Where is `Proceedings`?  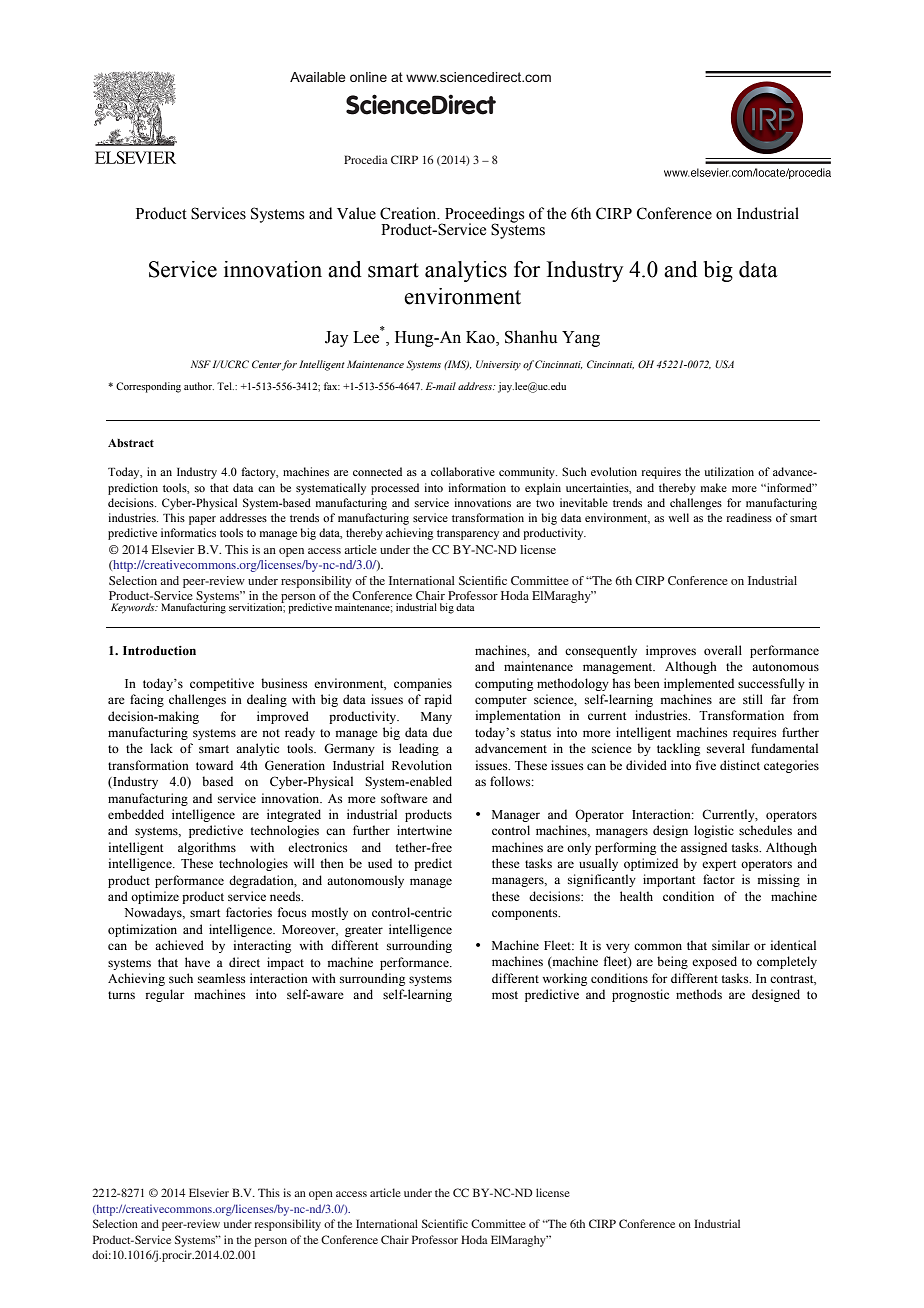
Proceedings is located at coordinates (483, 216).
